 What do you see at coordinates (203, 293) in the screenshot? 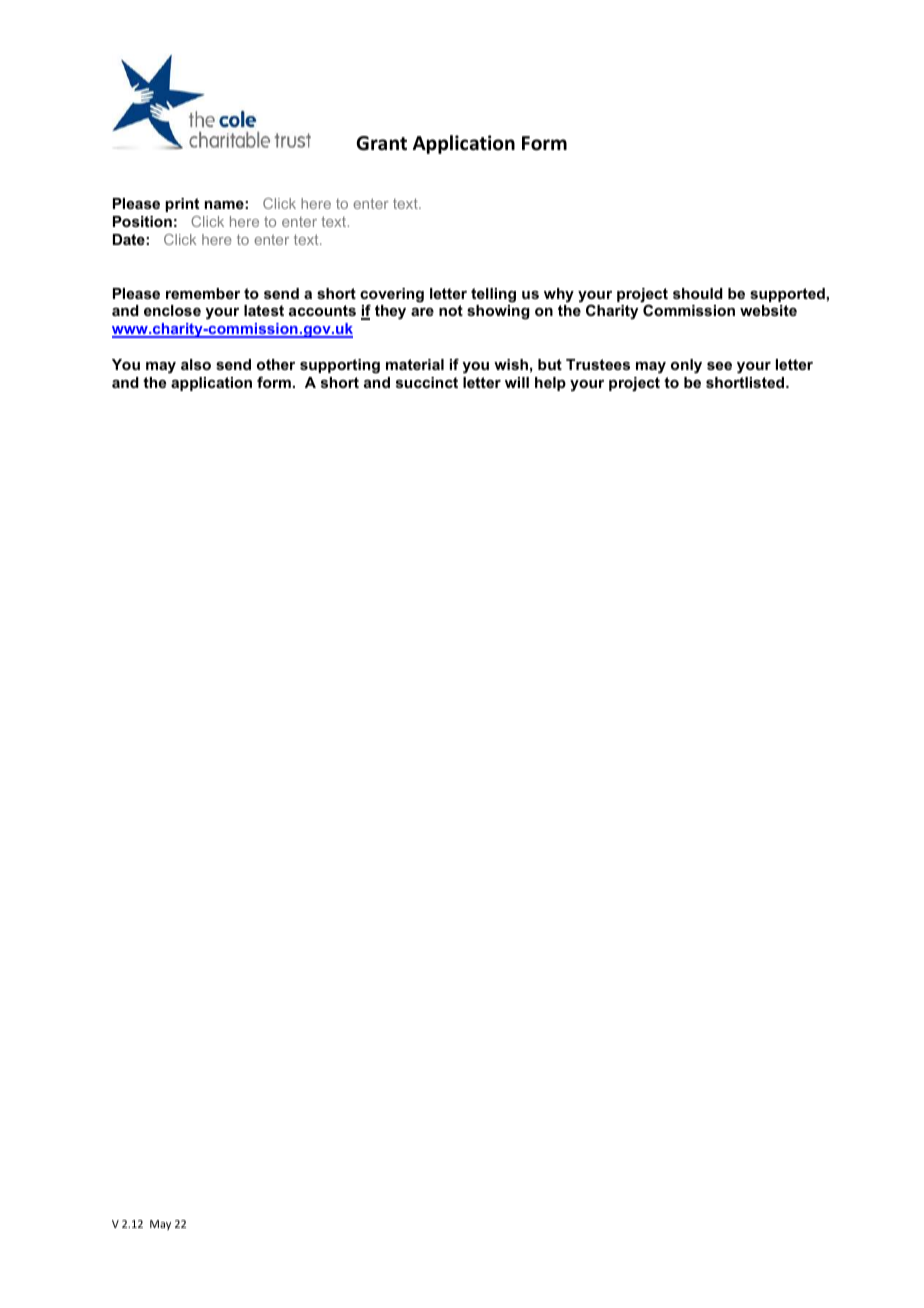
I see `remember` at bounding box center [203, 293].
